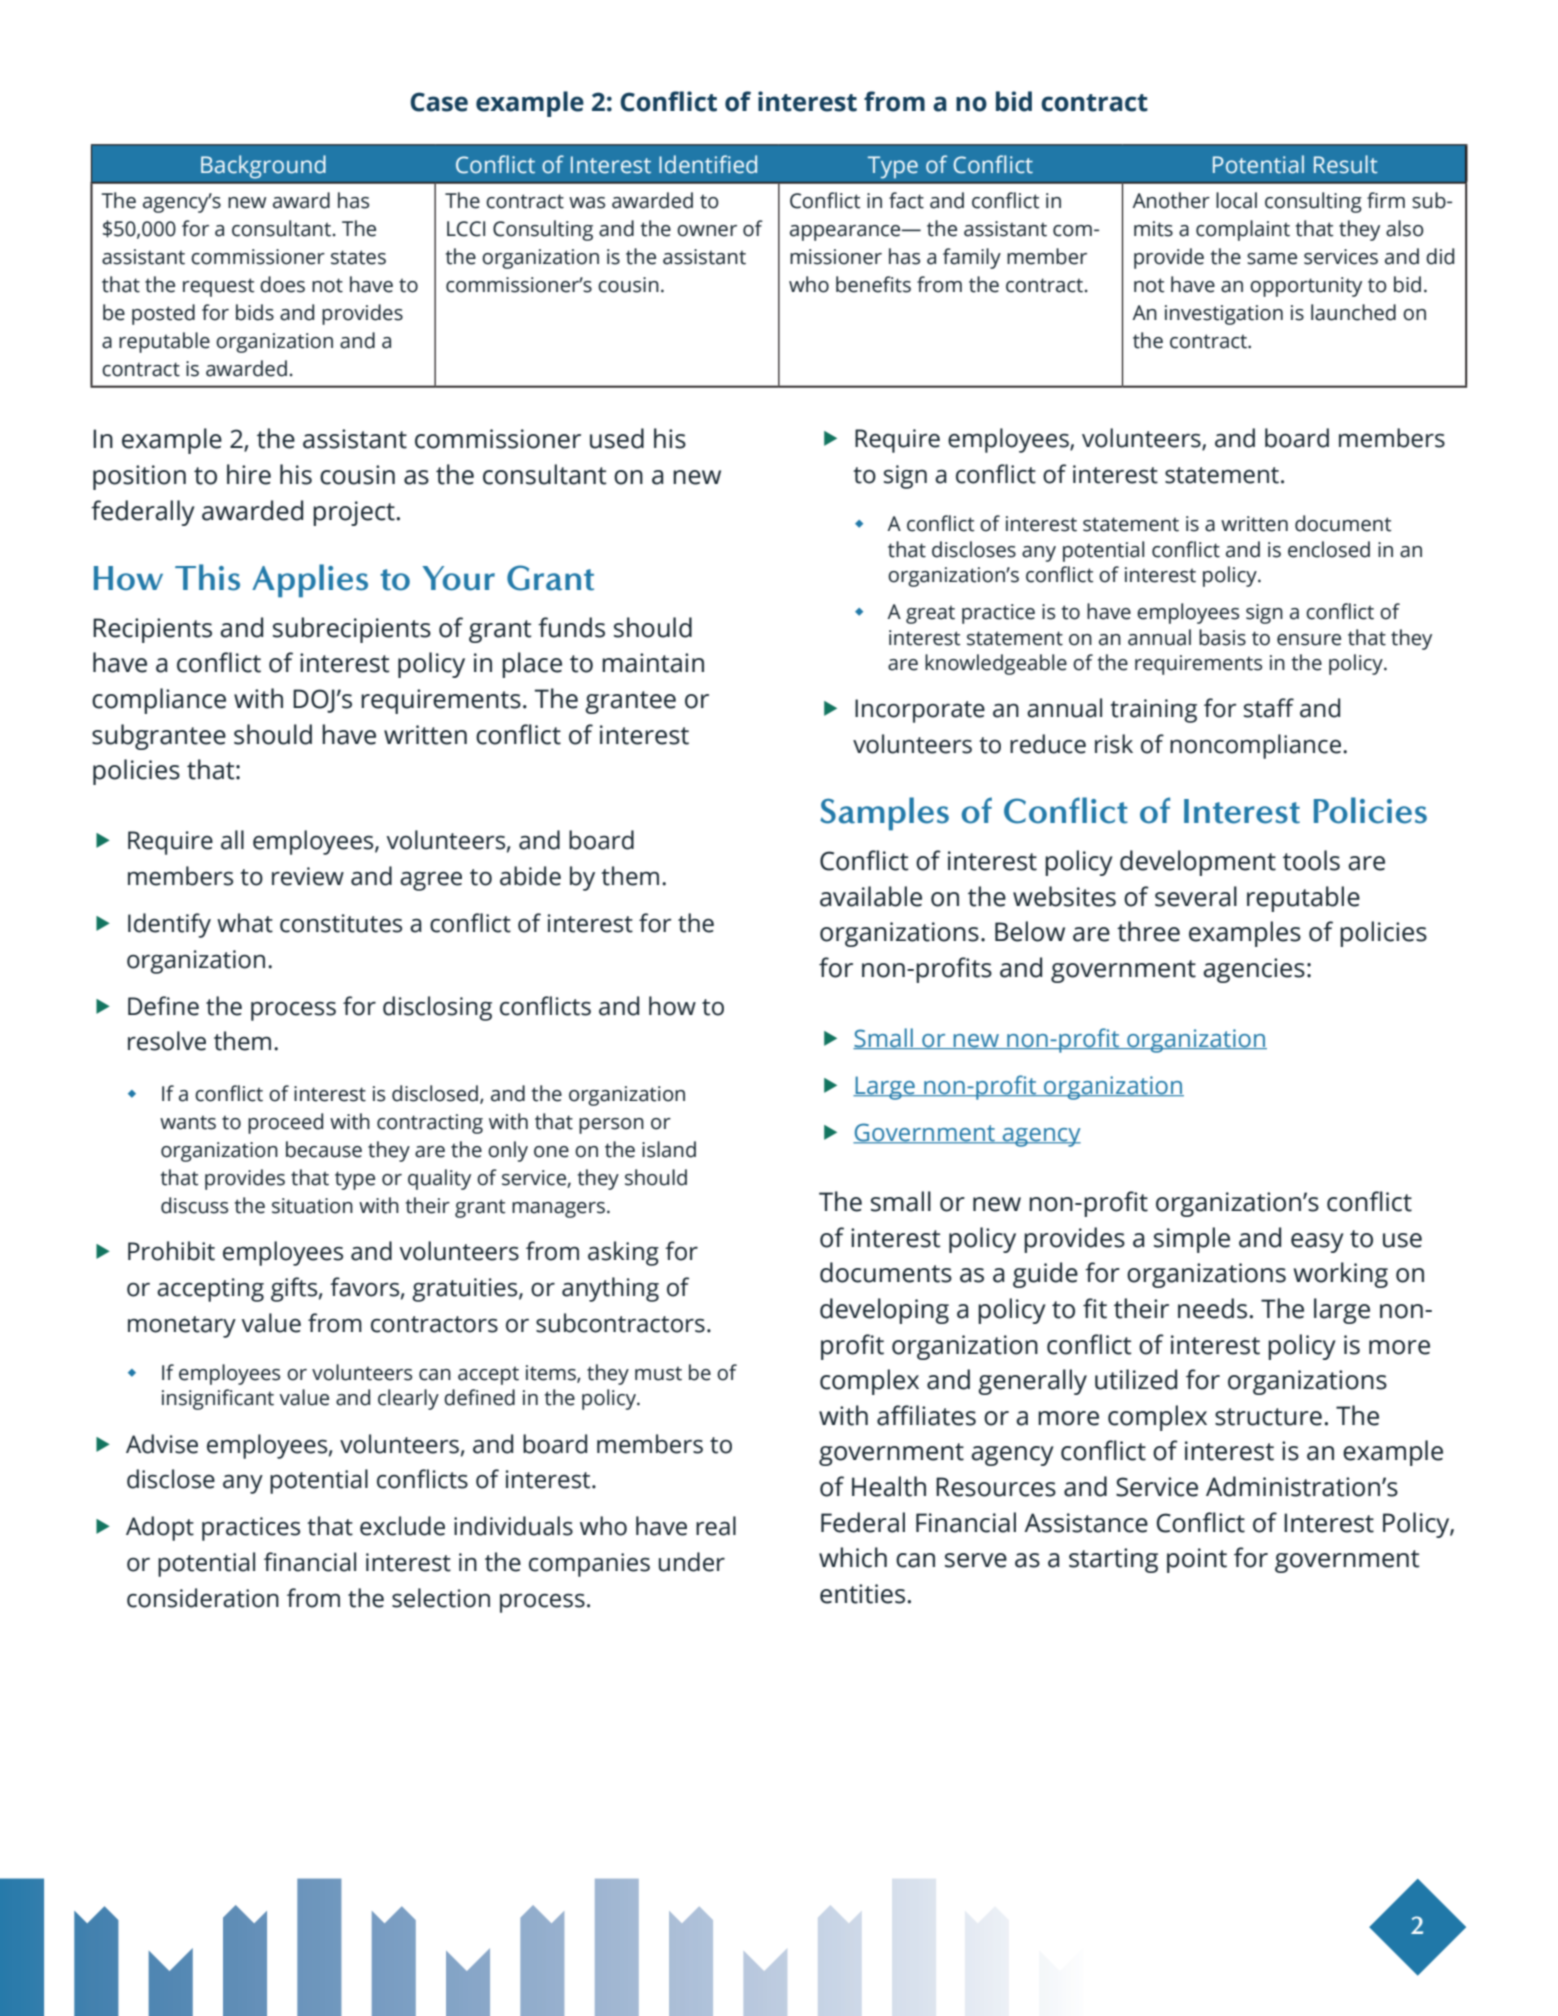 The width and height of the document is (1558, 2016). Describe the element at coordinates (1309, 640) in the document. I see `ensure` at that location.
